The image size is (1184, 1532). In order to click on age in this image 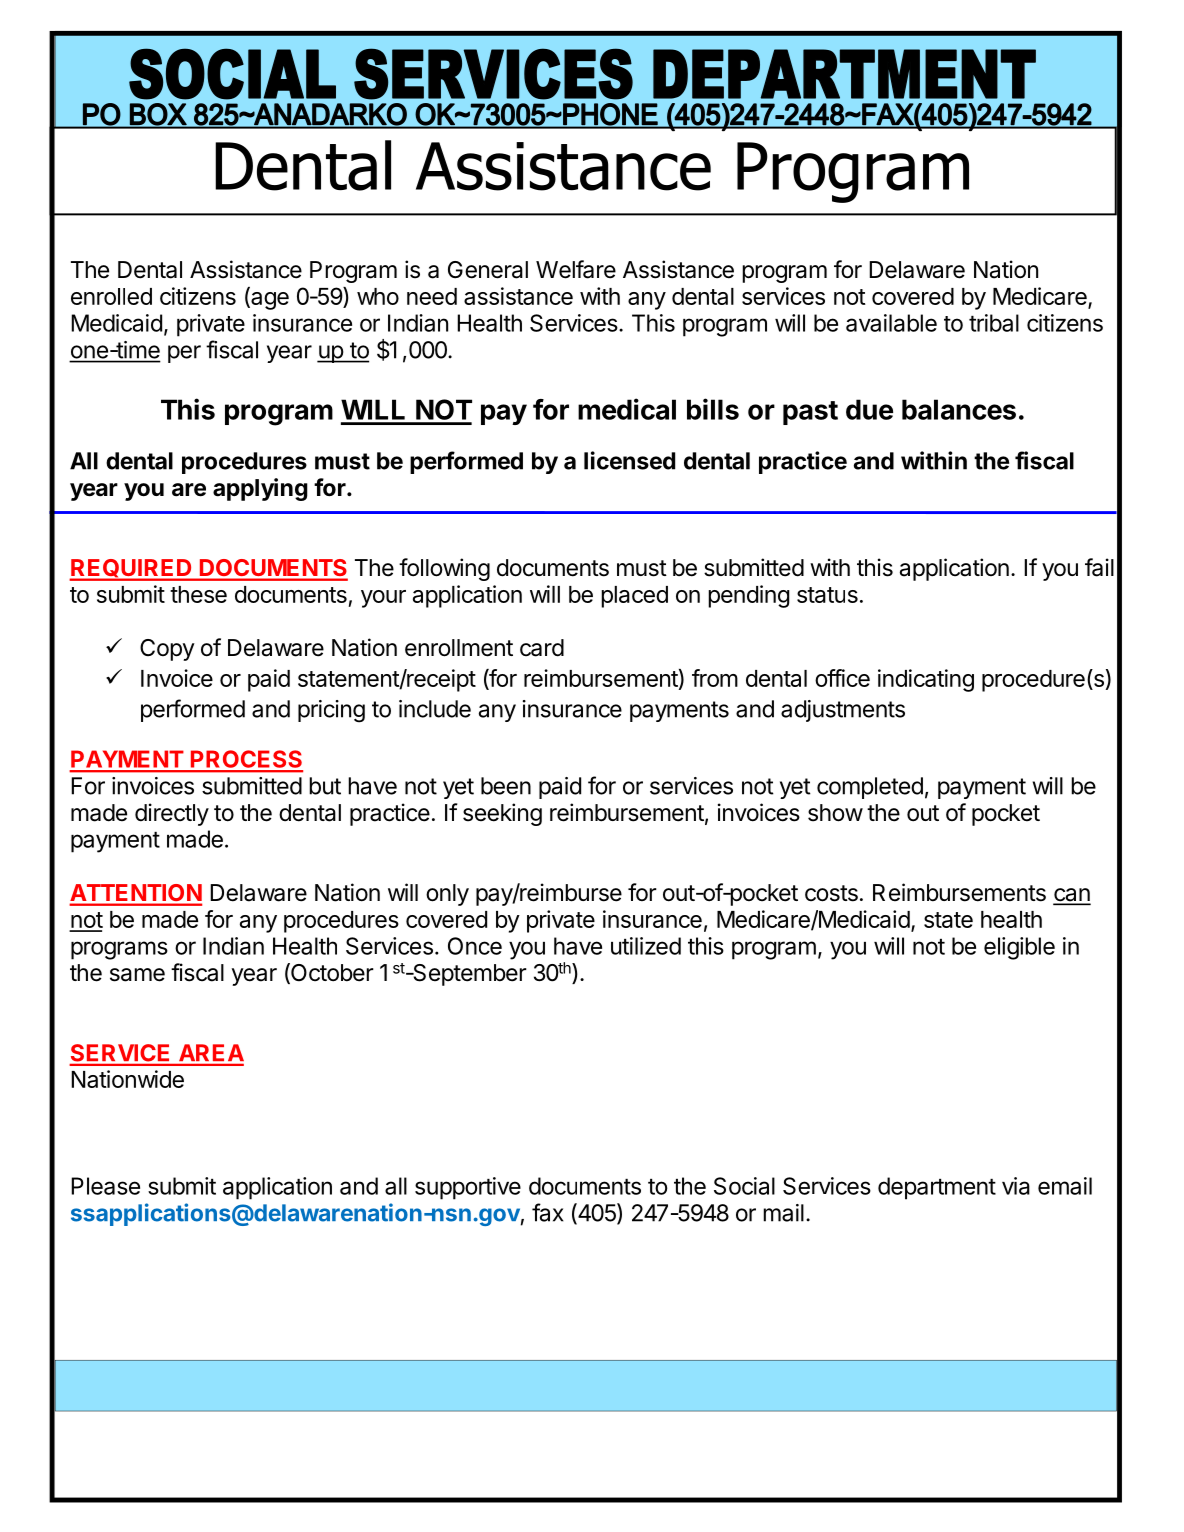, I will do `click(269, 301)`.
